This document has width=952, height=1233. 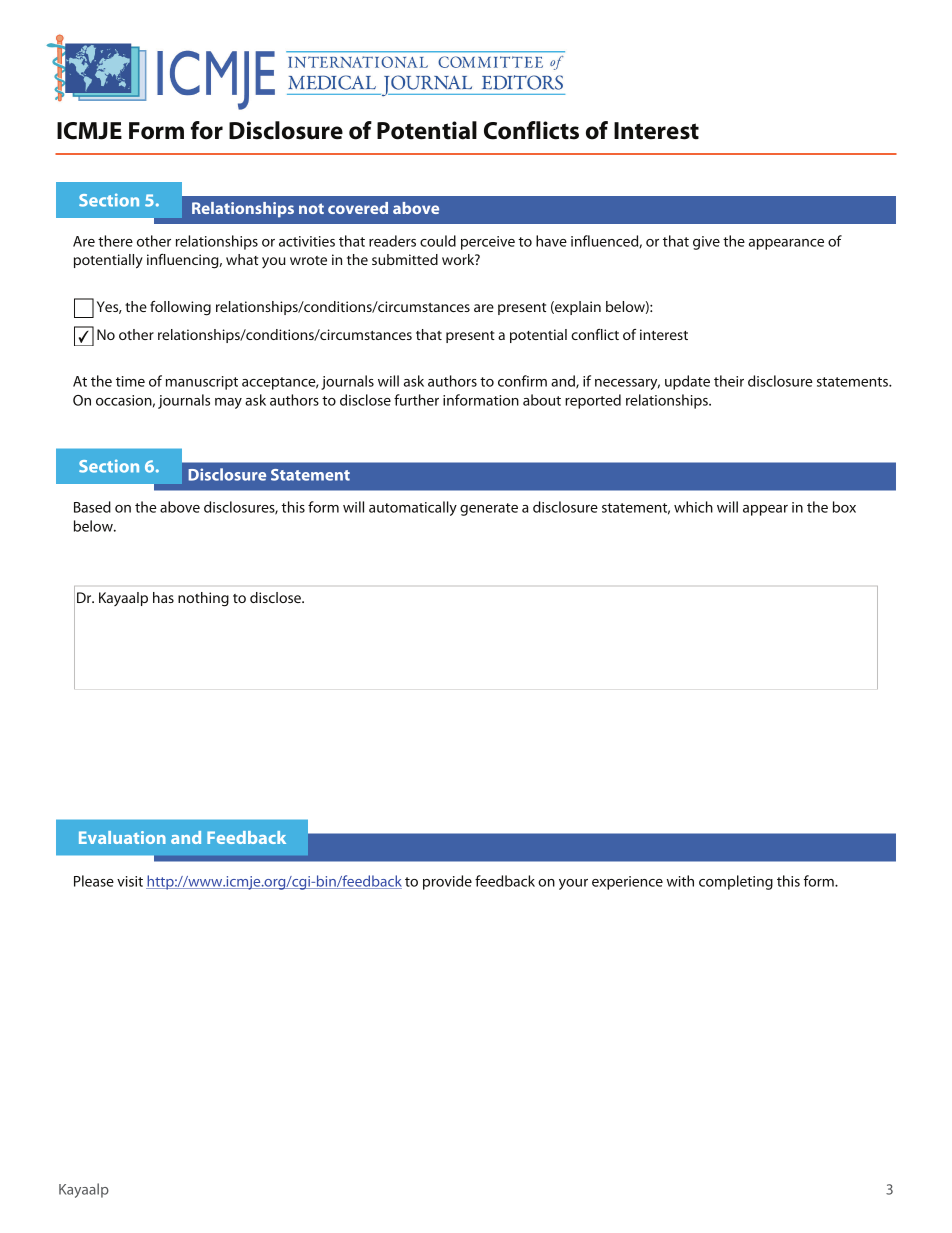 I want to click on there, so click(x=115, y=241).
